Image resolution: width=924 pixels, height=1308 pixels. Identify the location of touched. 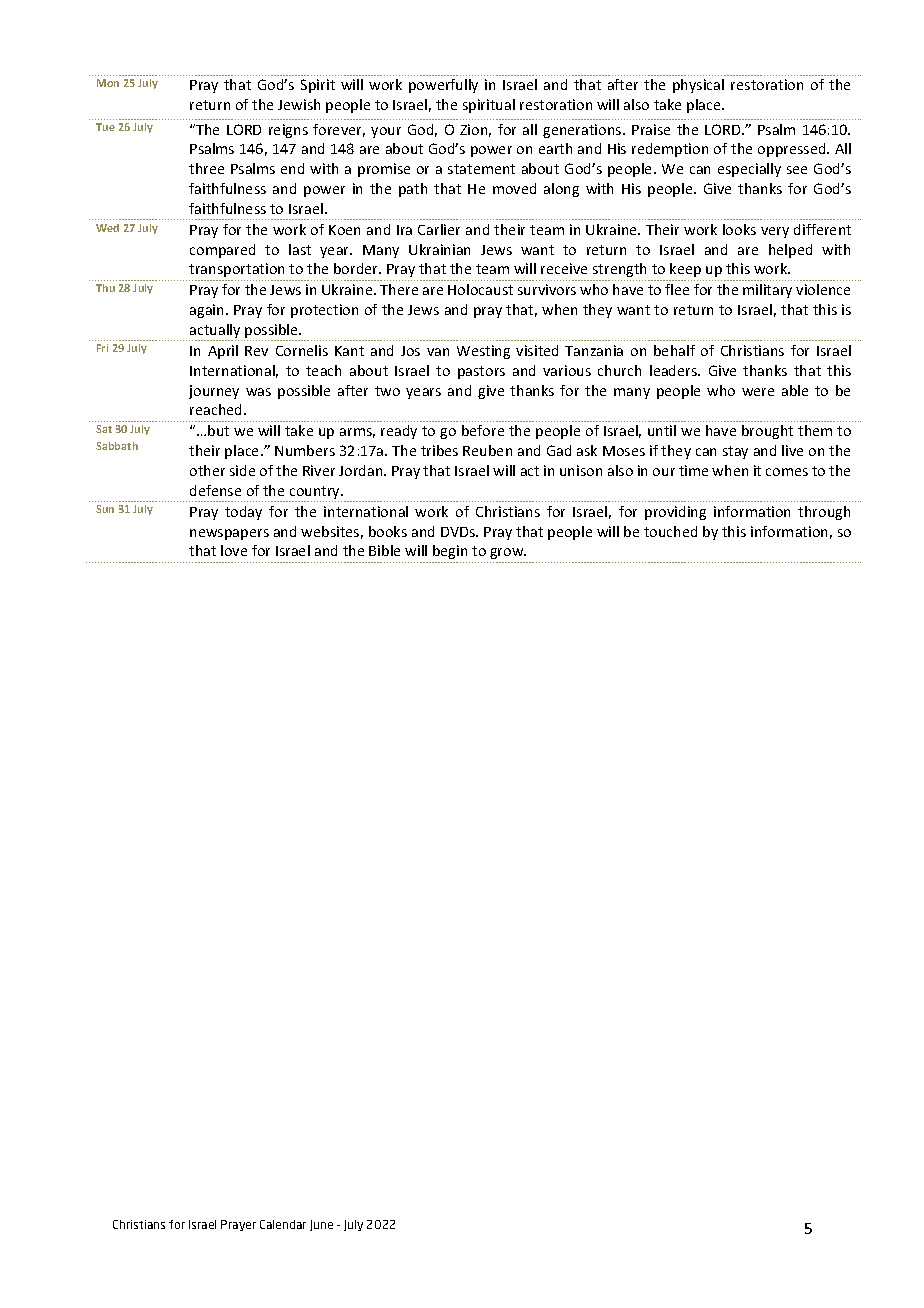
(670, 531).
